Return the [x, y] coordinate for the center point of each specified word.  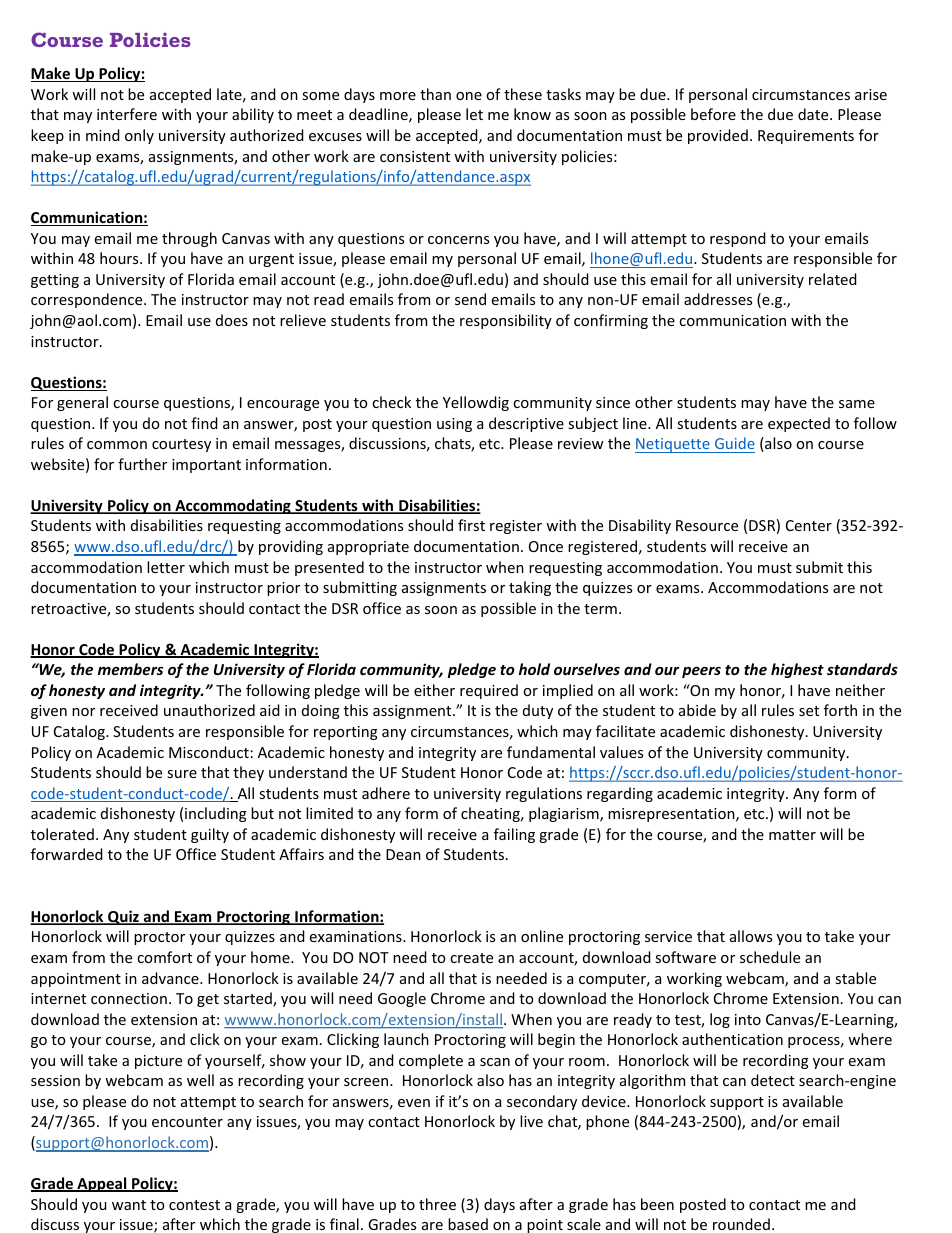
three [437, 1204]
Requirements [806, 137]
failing [514, 835]
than [435, 94]
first [471, 525]
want [129, 1205]
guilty [210, 835]
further [142, 464]
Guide [735, 443]
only [139, 136]
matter [792, 835]
